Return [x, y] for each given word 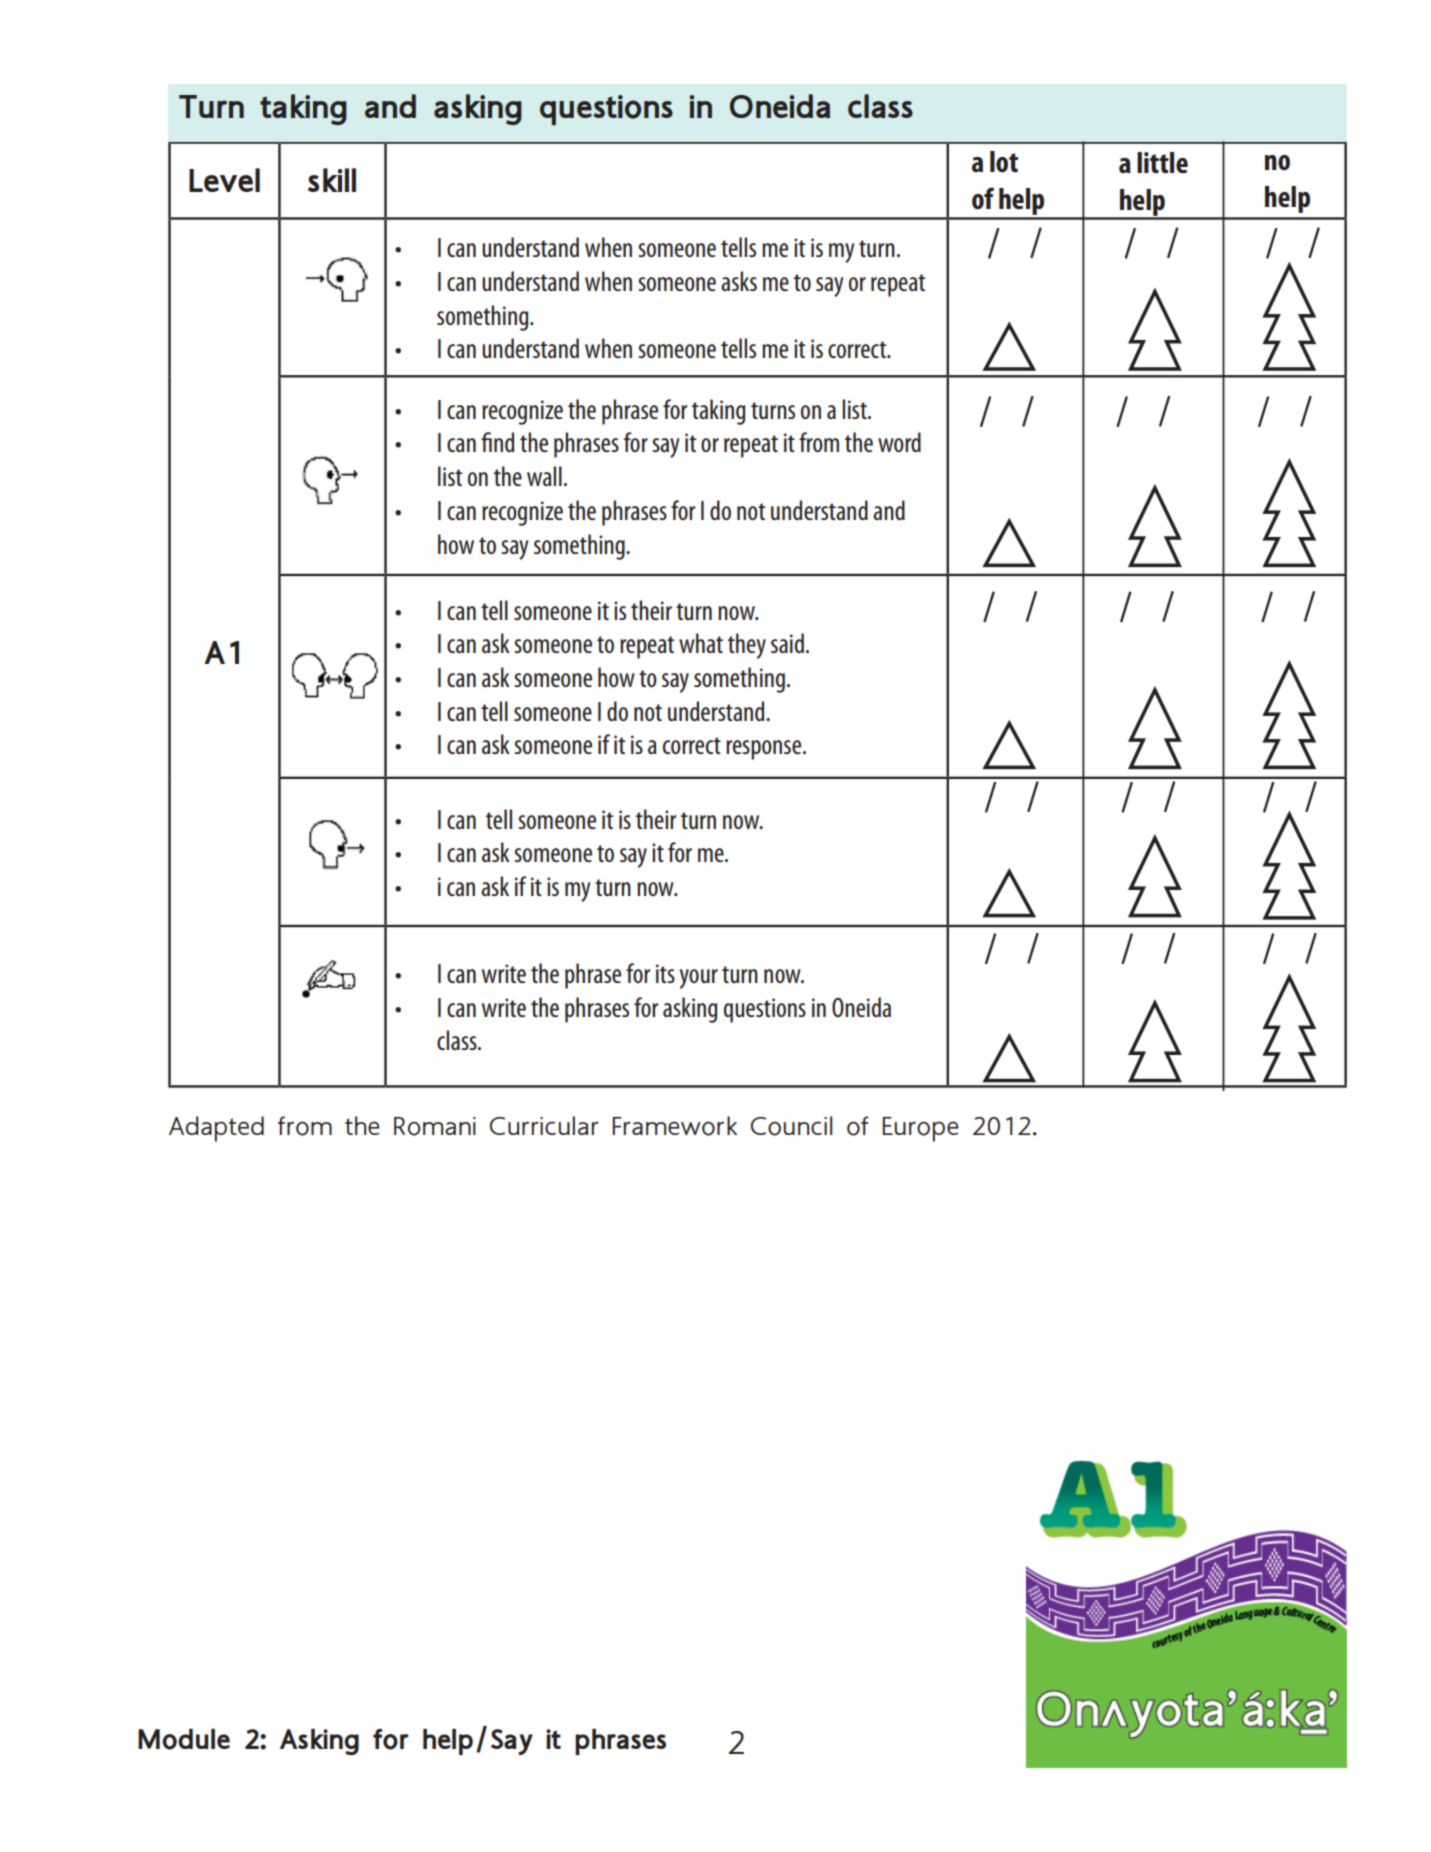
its [665, 973]
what [701, 643]
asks [739, 281]
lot [1004, 161]
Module [184, 1739]
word [899, 442]
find [497, 442]
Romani [435, 1126]
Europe [920, 1129]
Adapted [216, 1129]
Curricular [544, 1125]
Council [791, 1126]
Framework [675, 1126]
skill [332, 180]
